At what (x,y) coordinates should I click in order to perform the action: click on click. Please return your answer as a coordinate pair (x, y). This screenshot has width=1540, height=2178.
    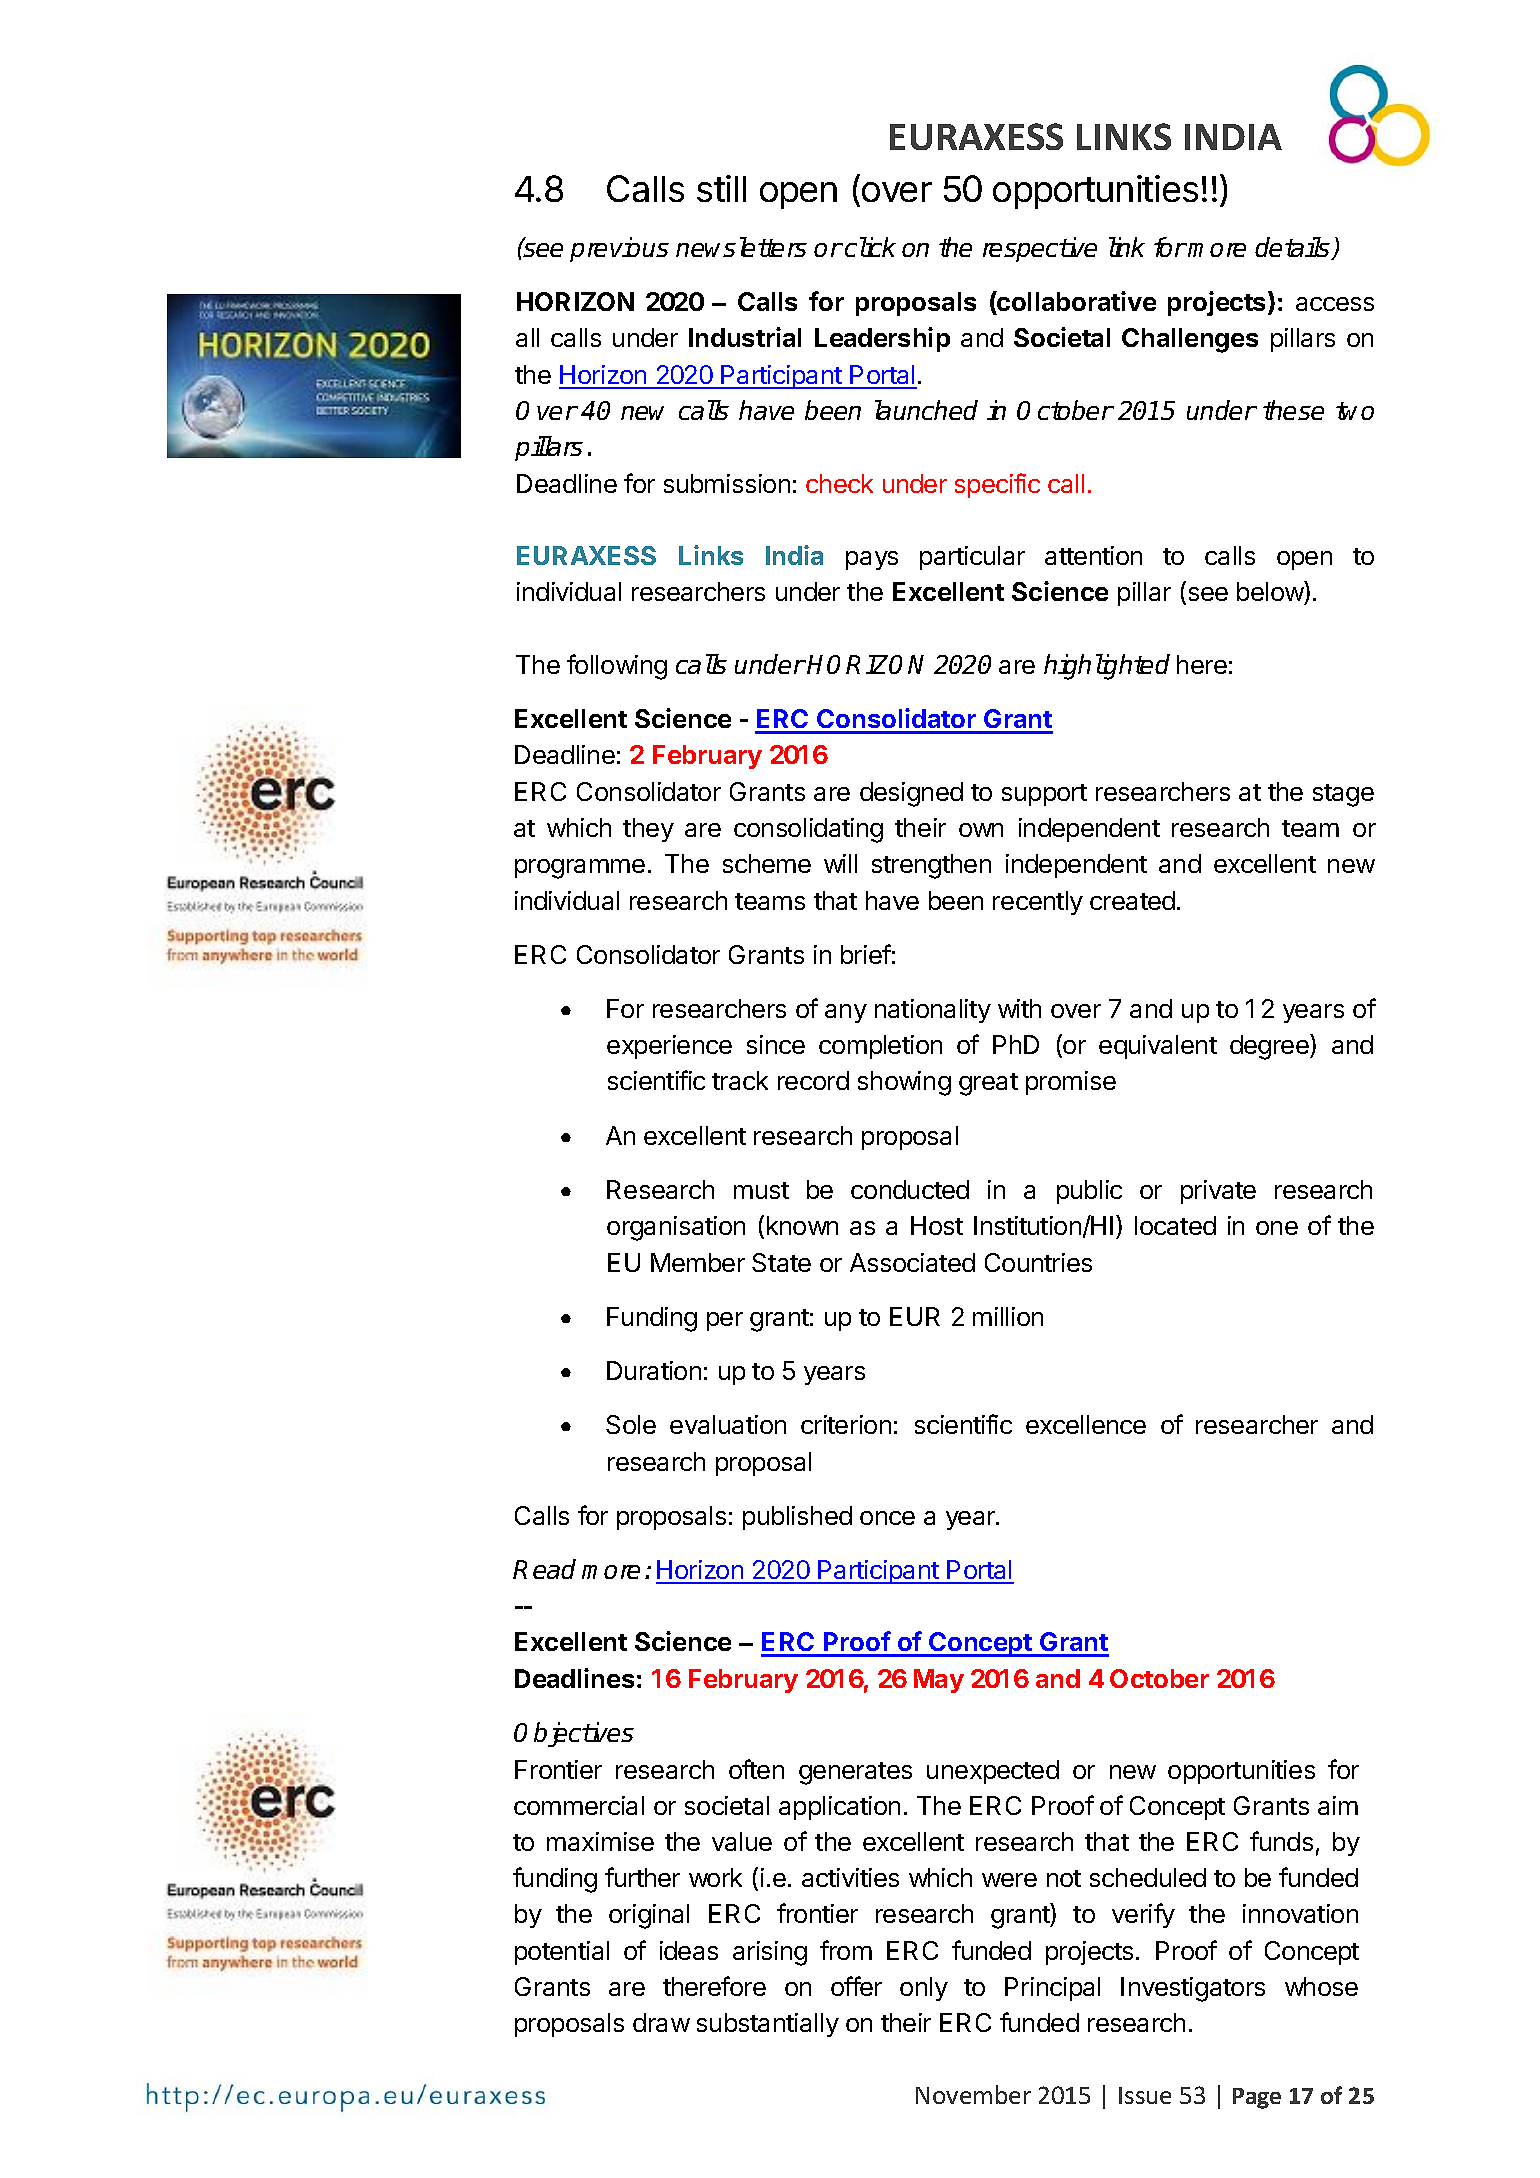
    Looking at the image, I should click on (870, 247).
